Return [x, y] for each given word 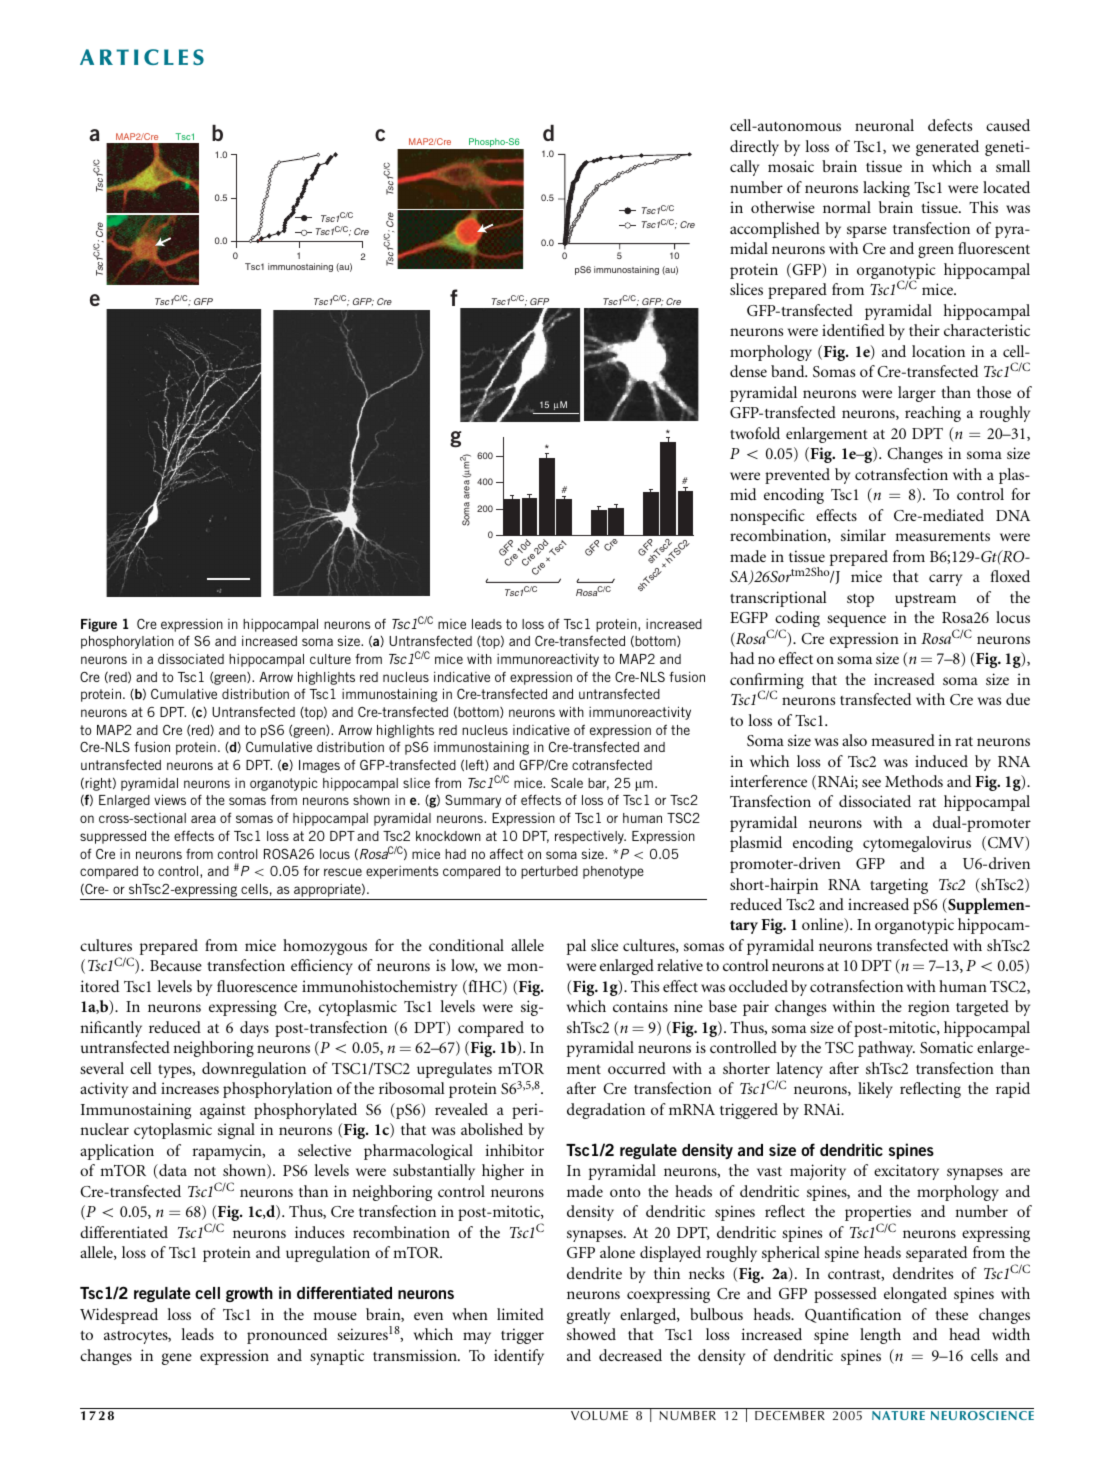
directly [754, 148]
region [929, 1008]
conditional [466, 945]
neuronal [884, 125]
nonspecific [767, 517]
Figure [99, 625]
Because [176, 965]
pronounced [287, 1336]
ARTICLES [142, 57]
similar [863, 535]
